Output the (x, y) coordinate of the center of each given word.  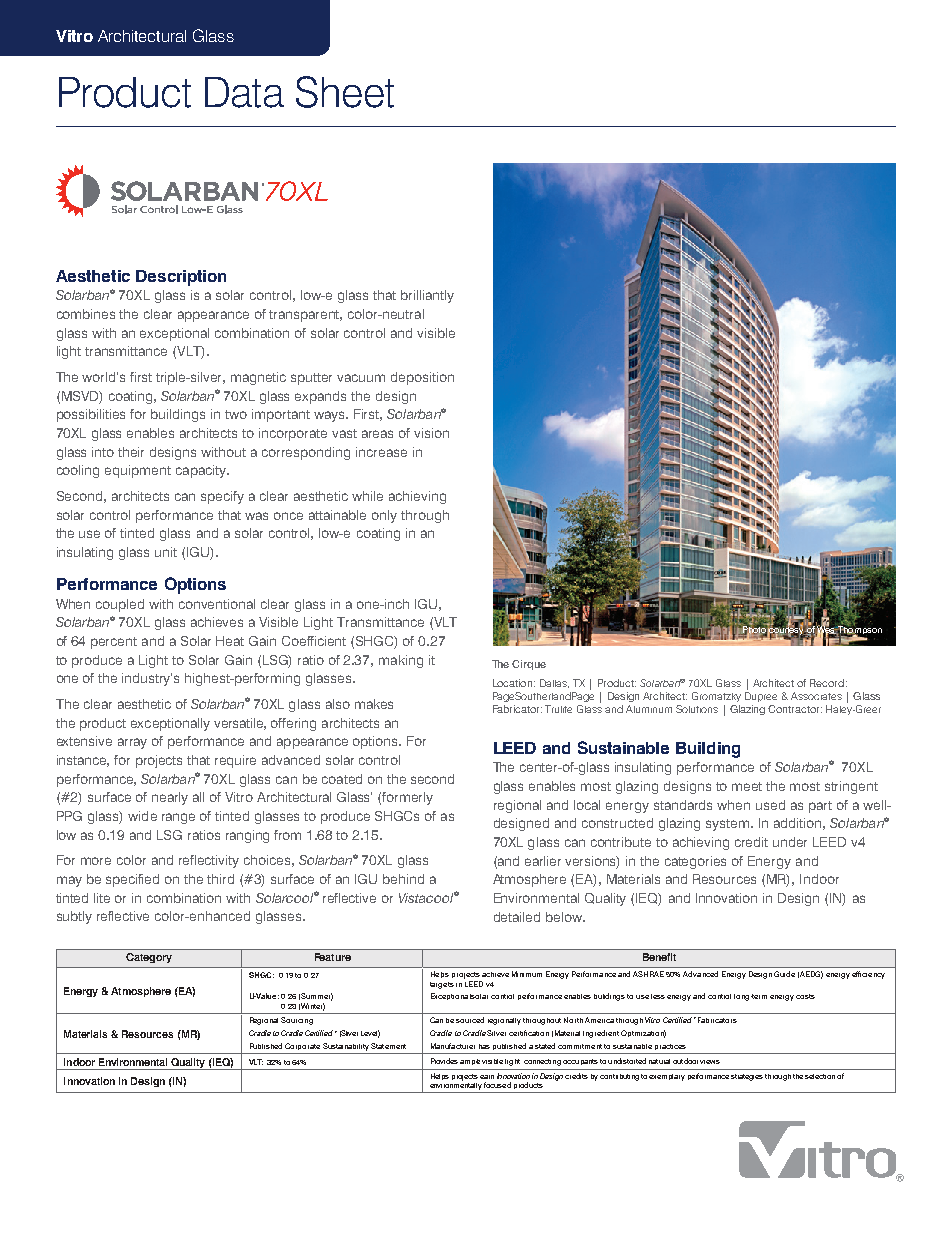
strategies (747, 1077)
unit (166, 552)
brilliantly (427, 296)
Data (244, 92)
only (384, 516)
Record (827, 683)
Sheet (345, 92)
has (484, 1046)
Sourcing (297, 1021)
